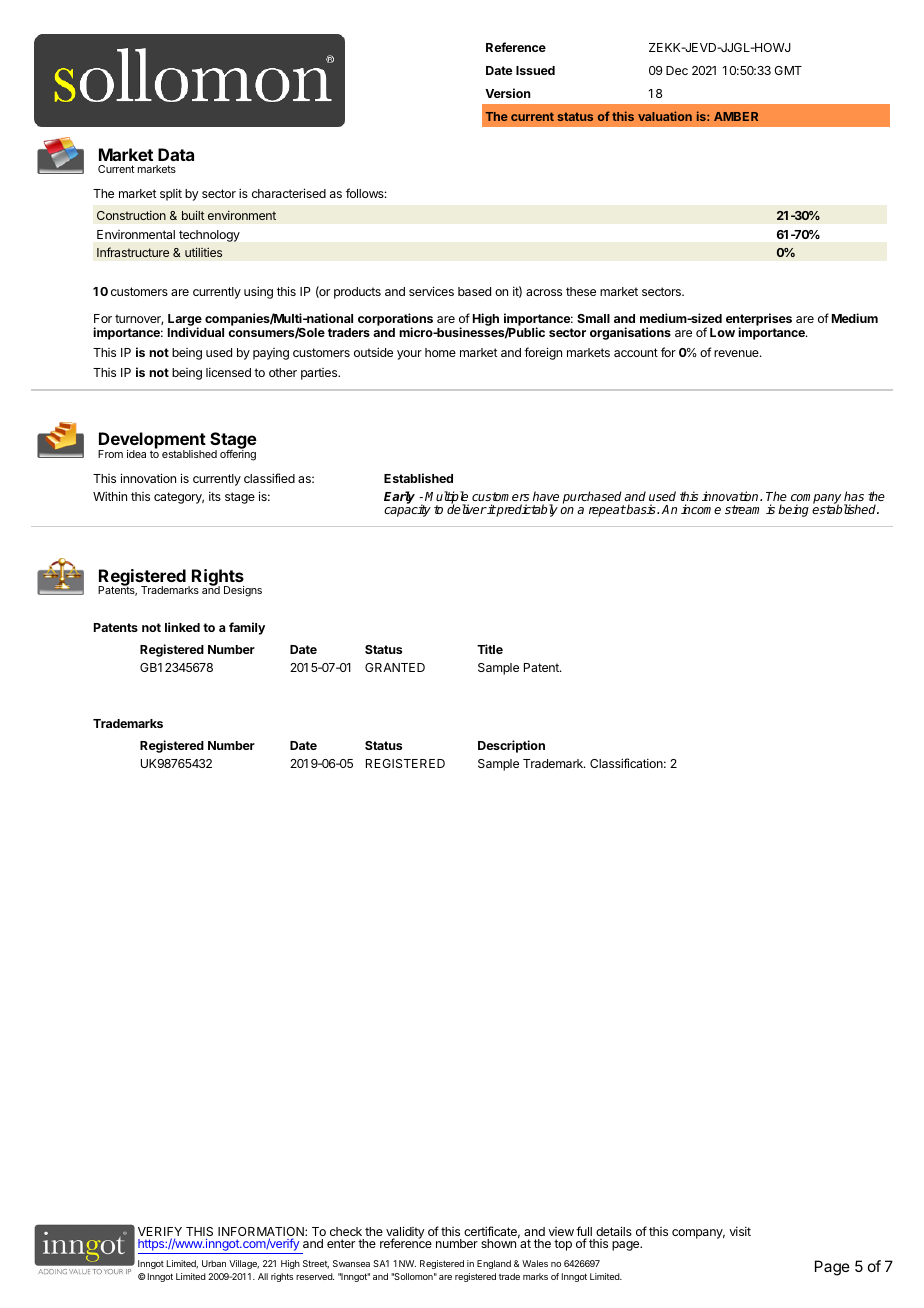 The height and width of the screenshot is (1308, 924). I want to click on AMBER, so click(736, 116).
